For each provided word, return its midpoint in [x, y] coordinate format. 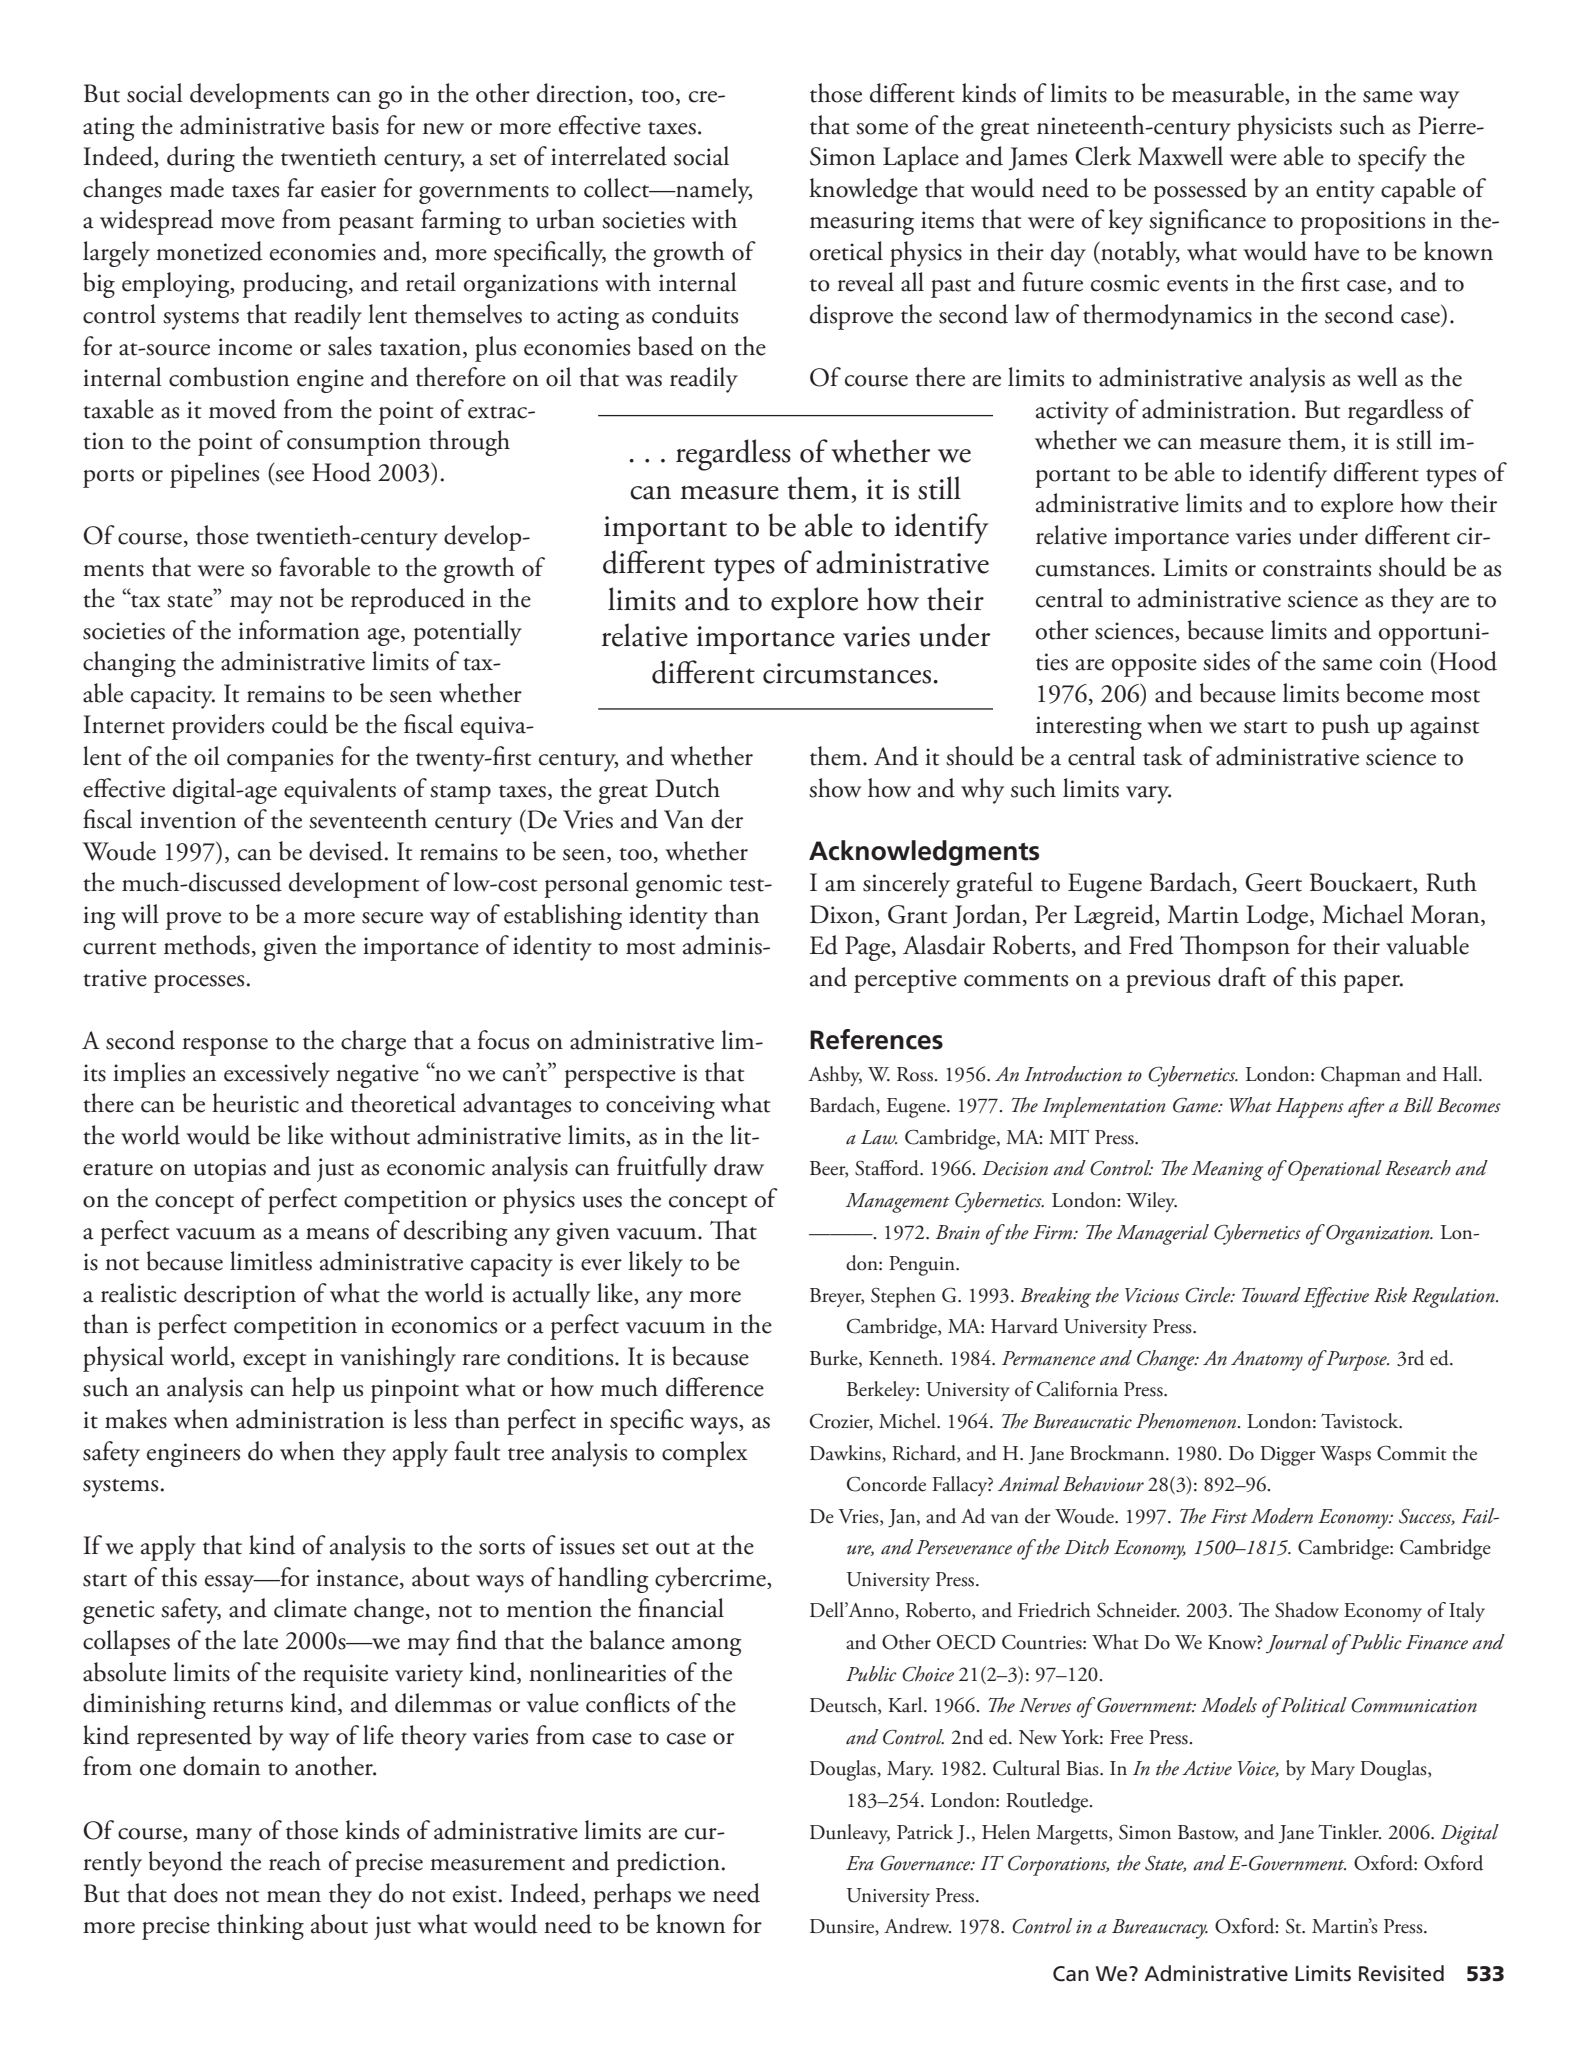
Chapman [1361, 1076]
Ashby [835, 1076]
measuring [862, 223]
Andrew [917, 1926]
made [197, 188]
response [225, 1047]
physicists [1284, 128]
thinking [260, 1927]
